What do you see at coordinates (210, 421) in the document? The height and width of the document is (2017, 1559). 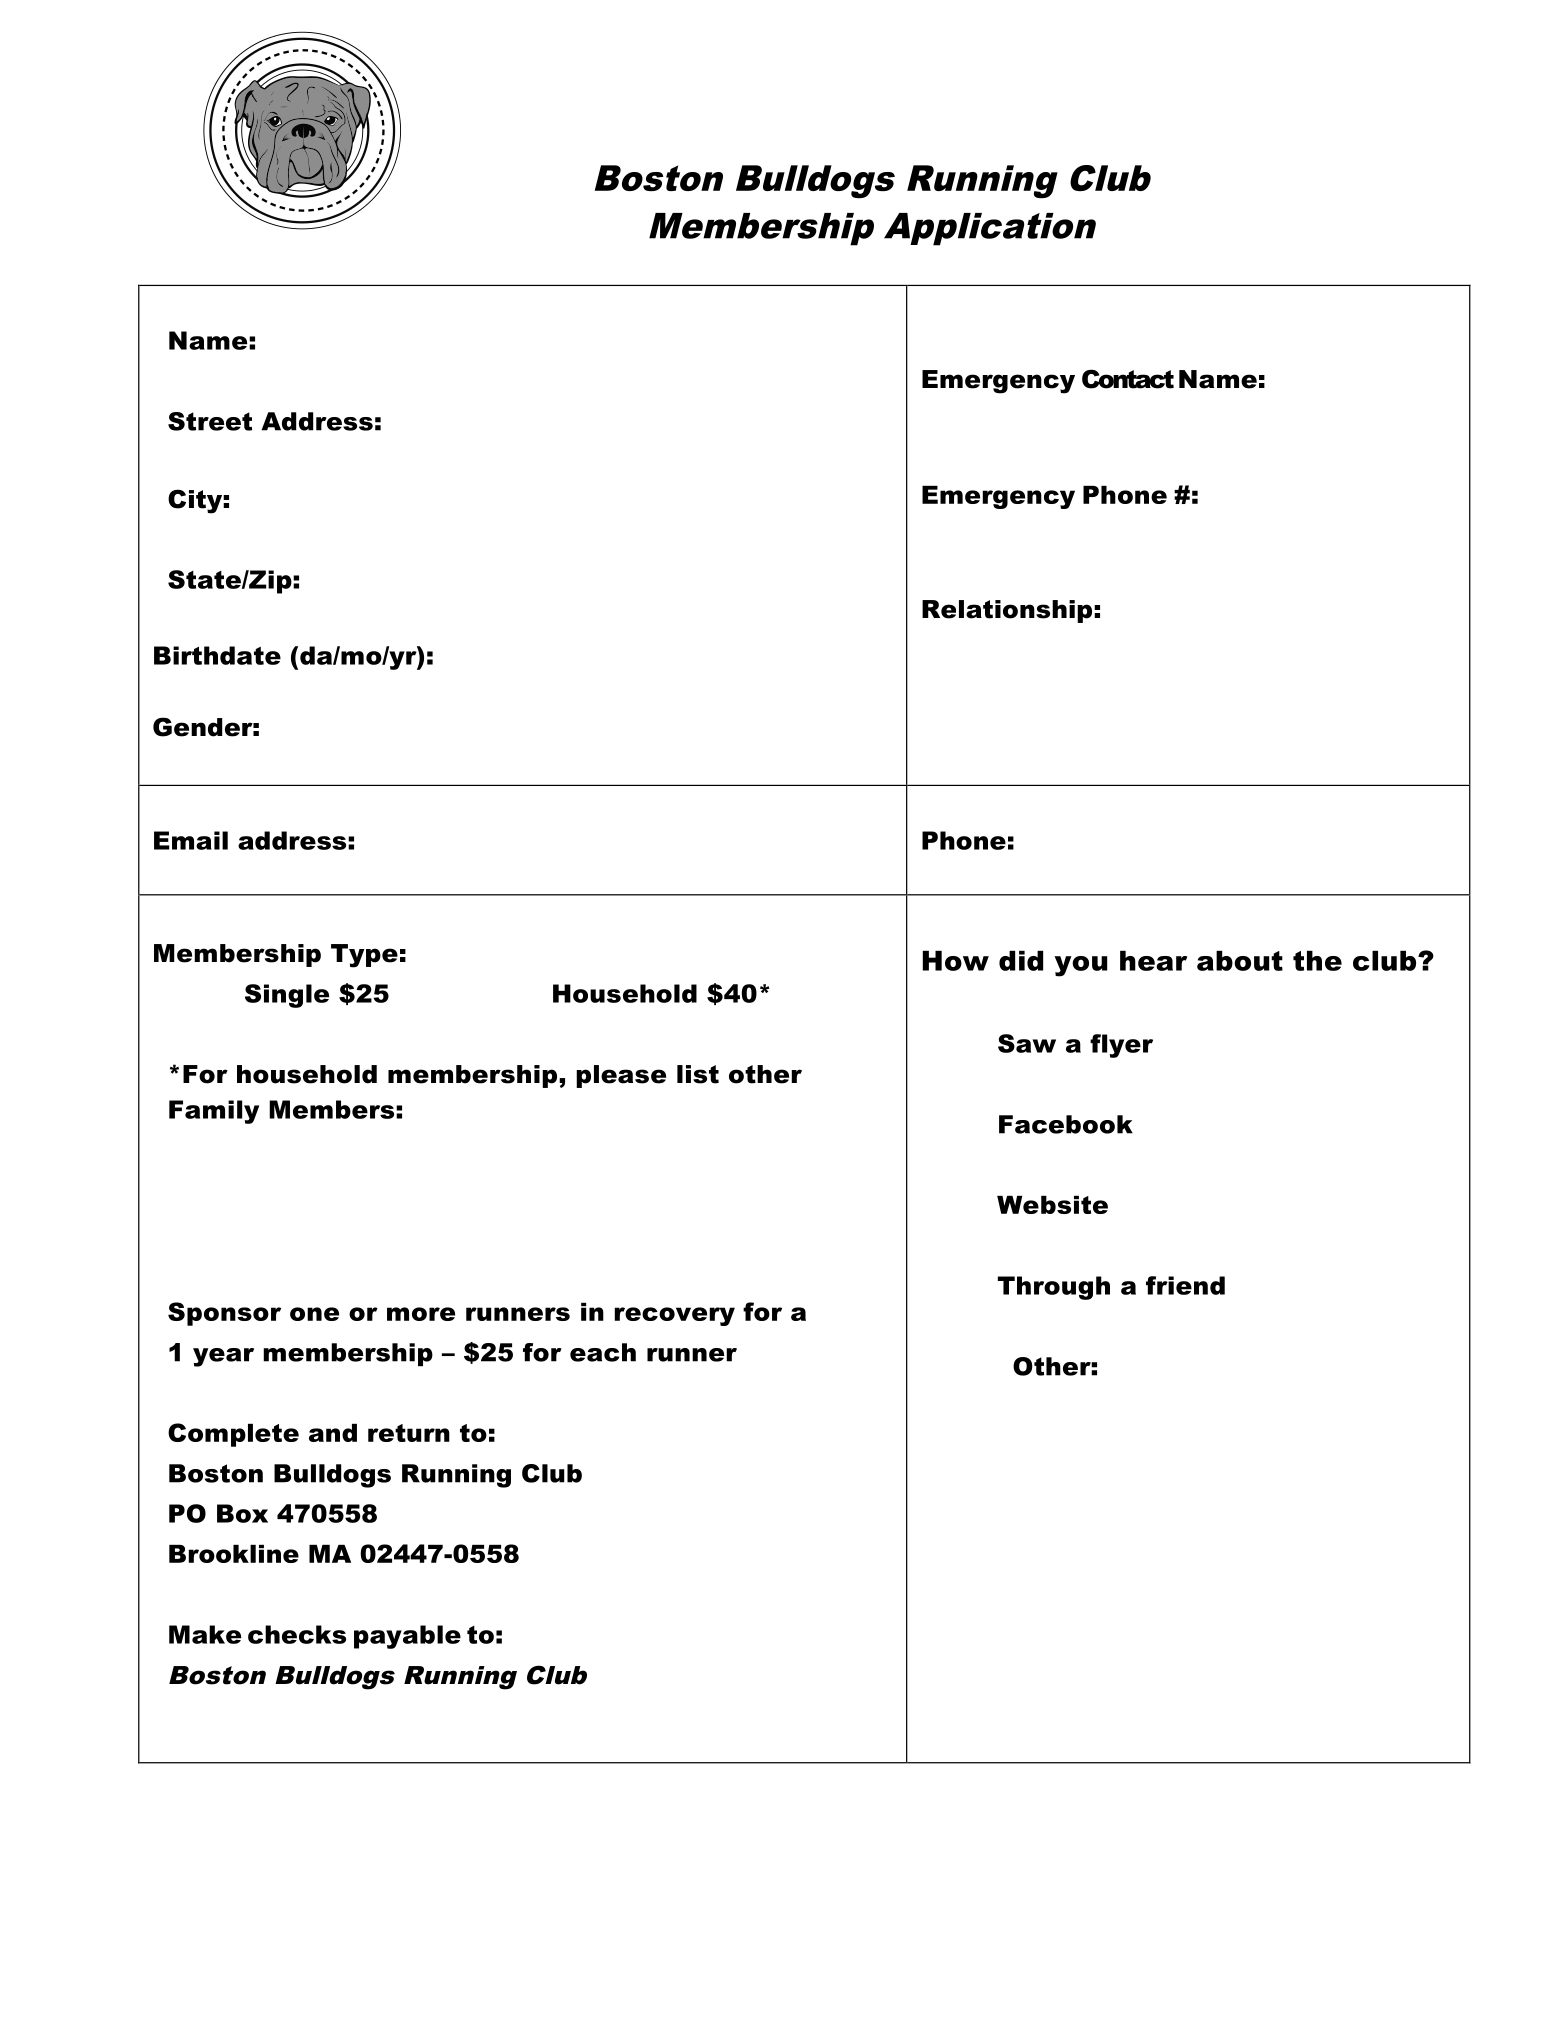 I see `Street` at bounding box center [210, 421].
